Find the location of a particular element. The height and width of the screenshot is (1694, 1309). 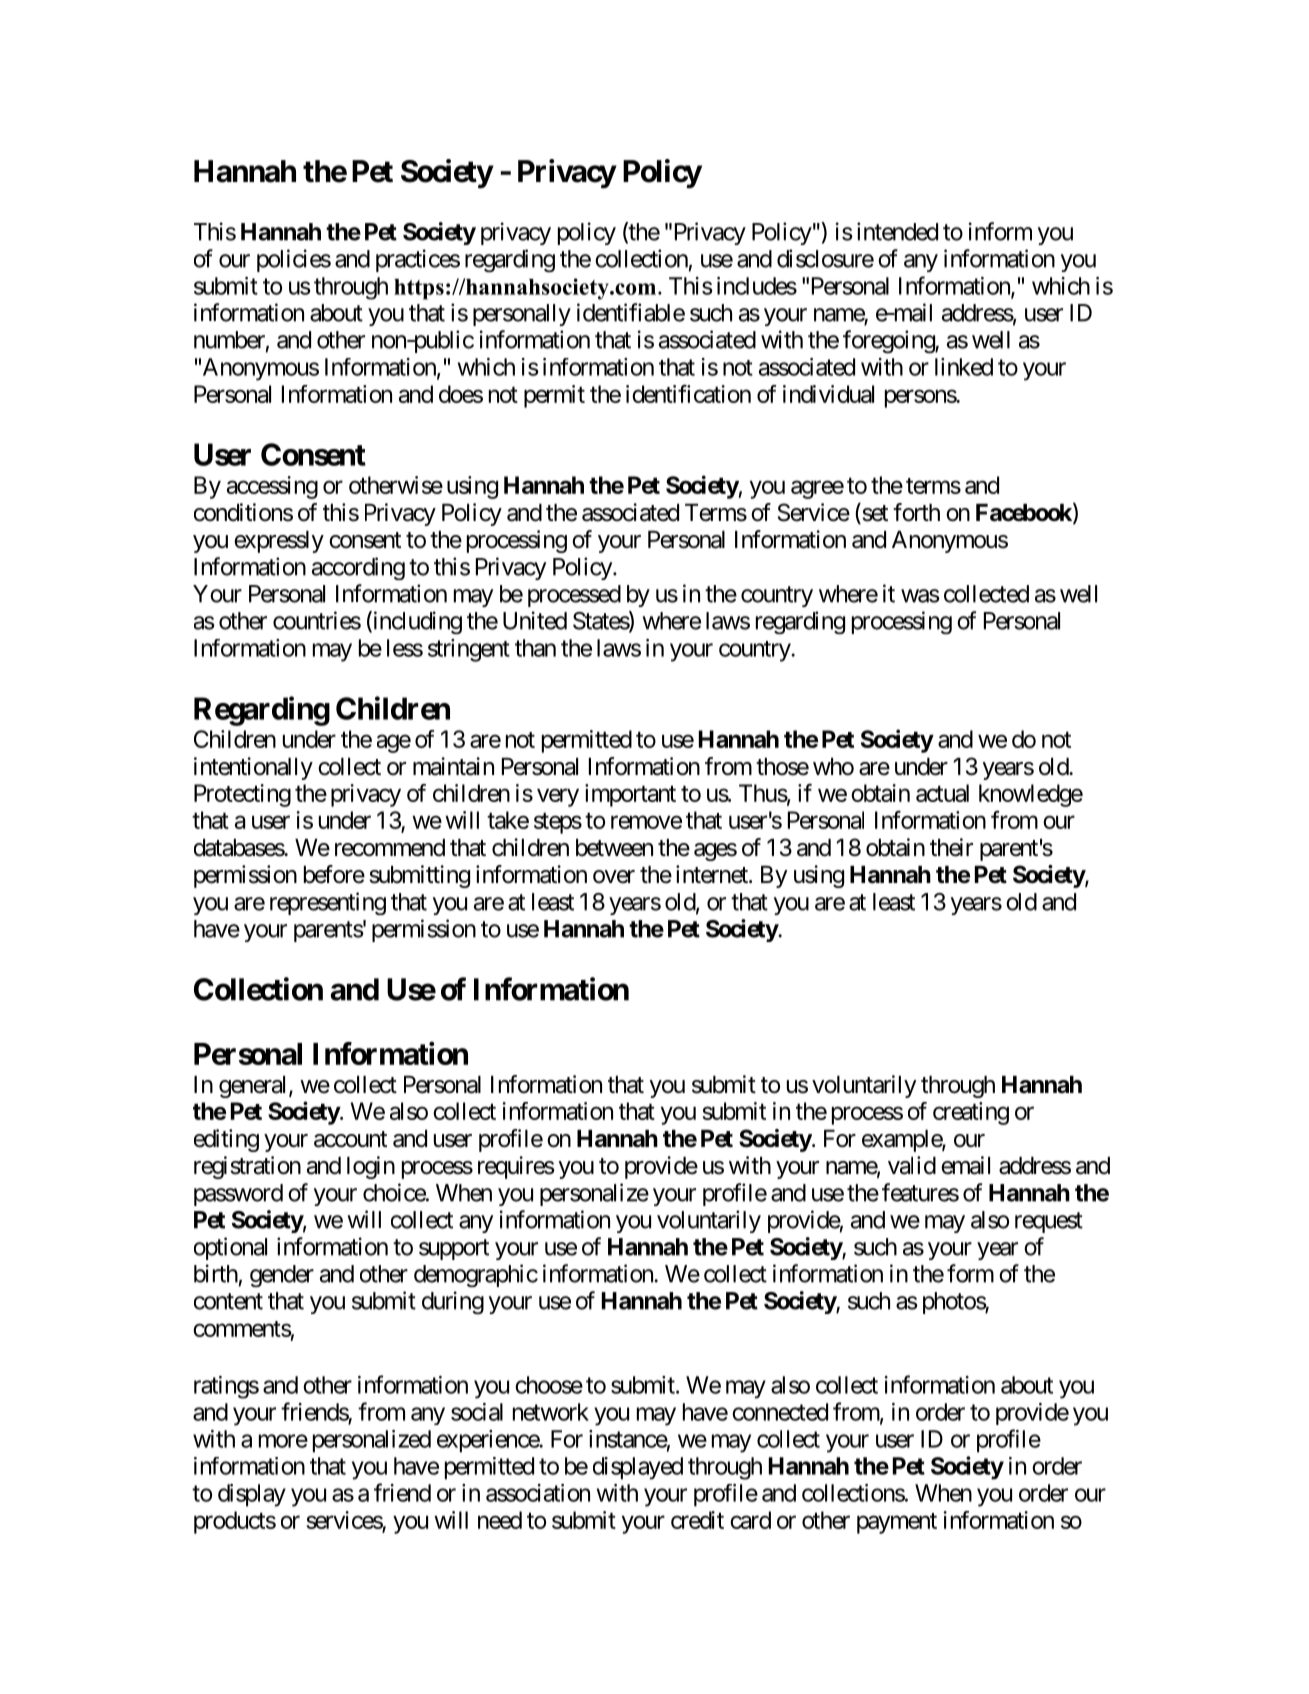

social is located at coordinates (477, 1412).
